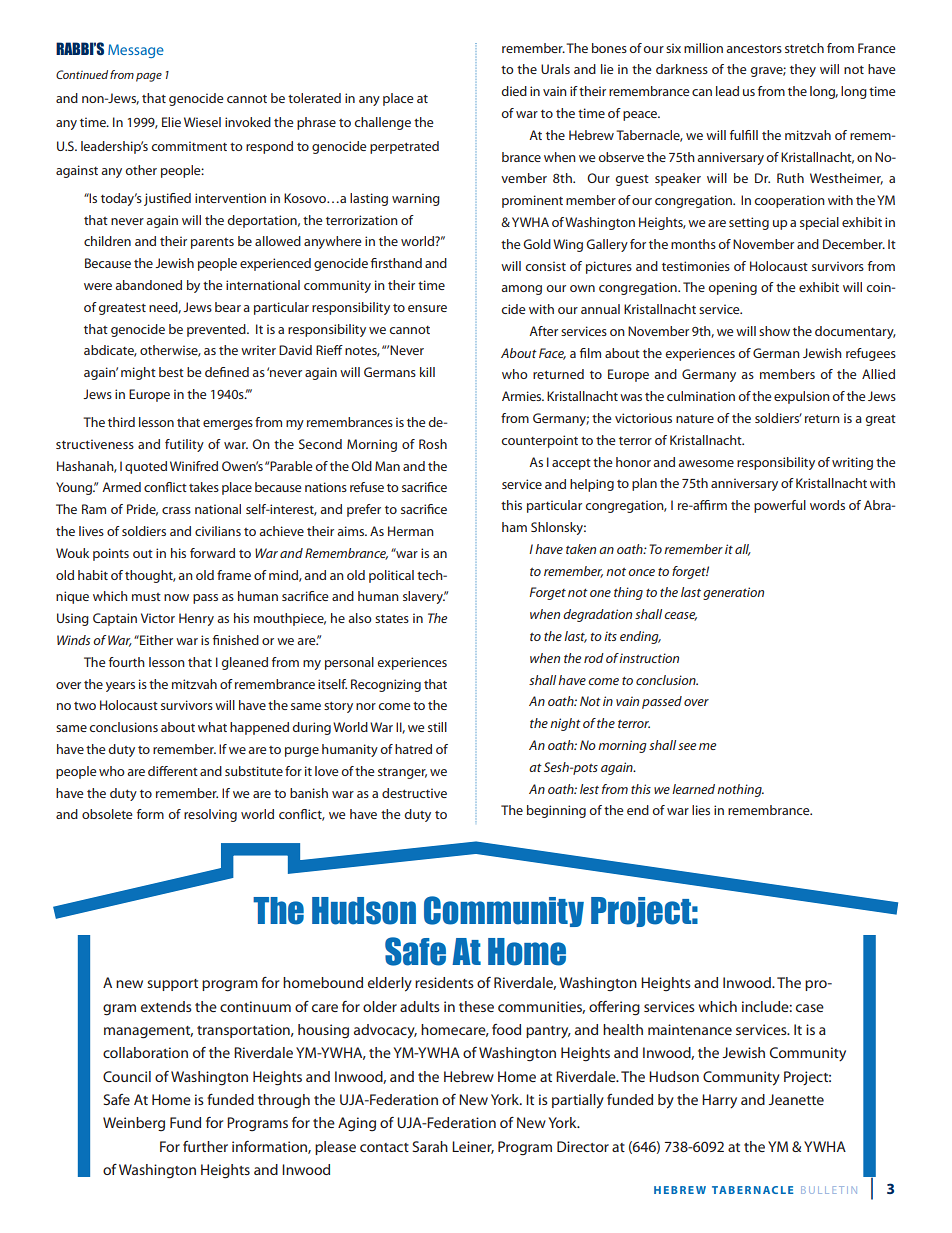 This image has width=952, height=1233. Describe the element at coordinates (803, 70) in the image. I see `they` at that location.
